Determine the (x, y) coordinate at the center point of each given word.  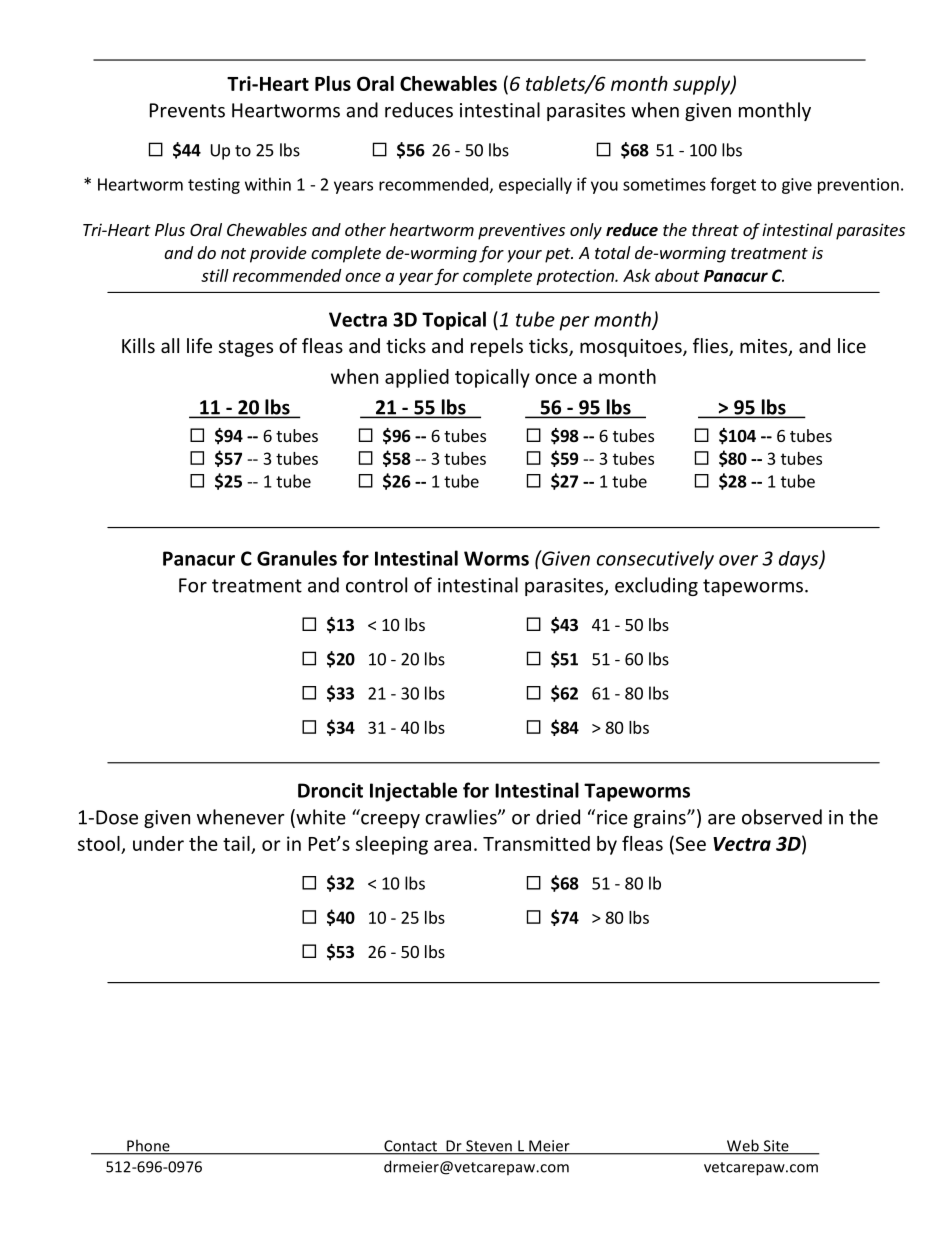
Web (743, 1146)
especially (535, 185)
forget (733, 185)
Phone (148, 1146)
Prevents (187, 110)
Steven (489, 1147)
